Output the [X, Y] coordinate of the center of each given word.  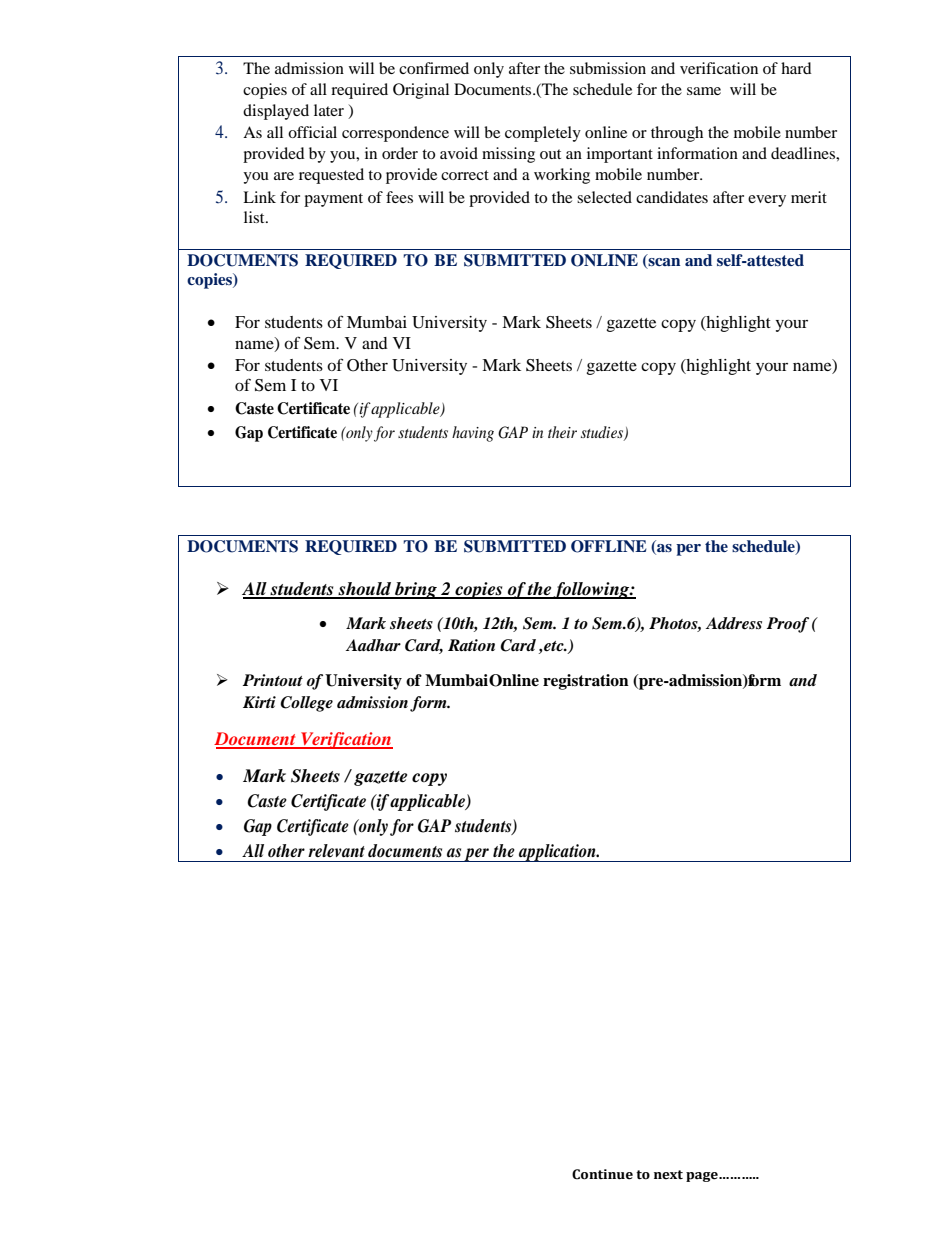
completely [543, 134]
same [704, 91]
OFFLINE [609, 546]
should [365, 590]
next [668, 1175]
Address [734, 623]
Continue [602, 1174]
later [329, 110]
